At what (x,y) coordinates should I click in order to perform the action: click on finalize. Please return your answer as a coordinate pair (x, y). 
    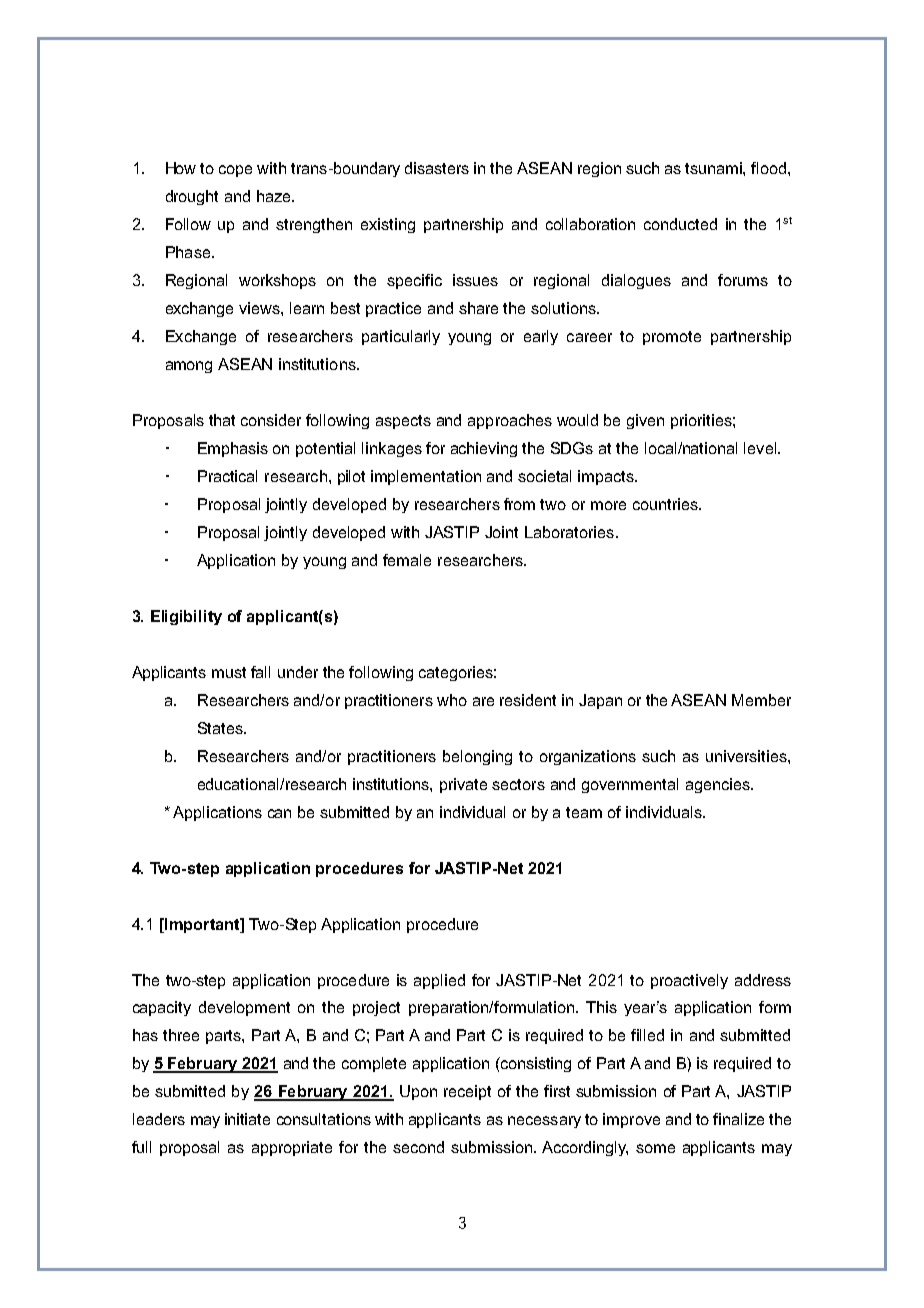
    Looking at the image, I should click on (738, 1119).
